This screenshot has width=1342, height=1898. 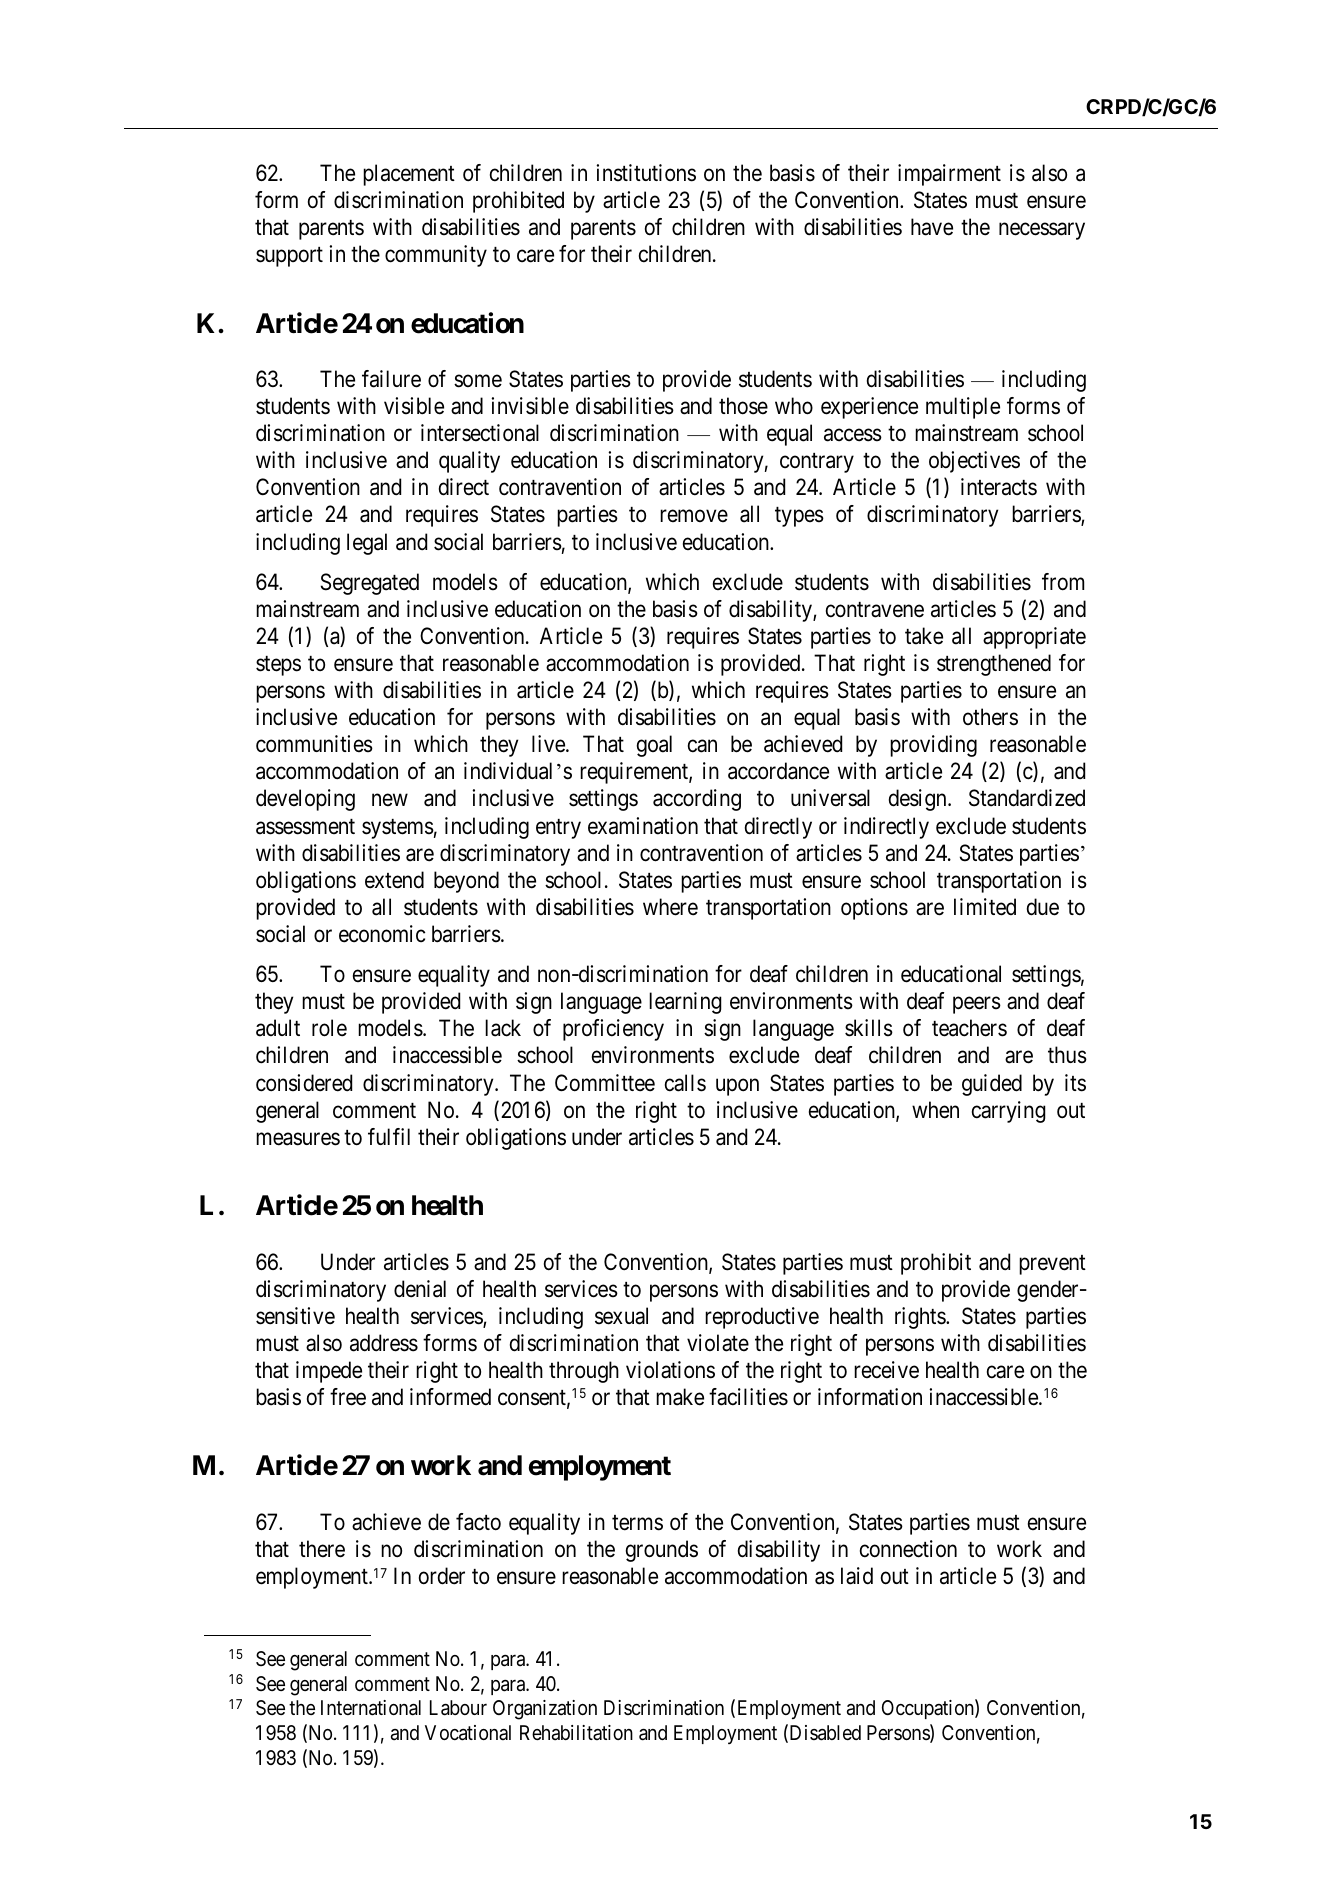 What do you see at coordinates (409, 175) in the screenshot?
I see `placement` at bounding box center [409, 175].
